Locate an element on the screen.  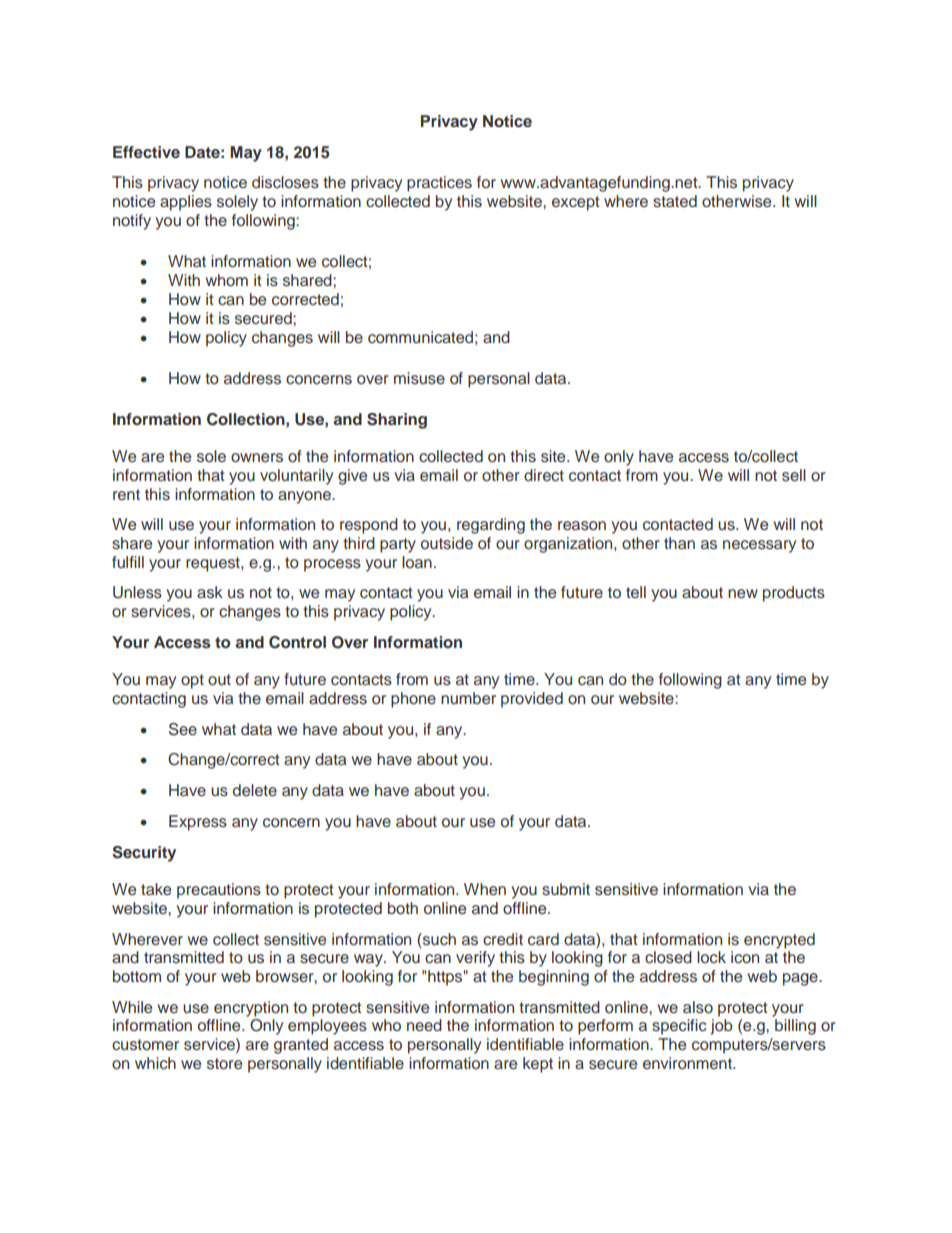
new is located at coordinates (743, 593).
